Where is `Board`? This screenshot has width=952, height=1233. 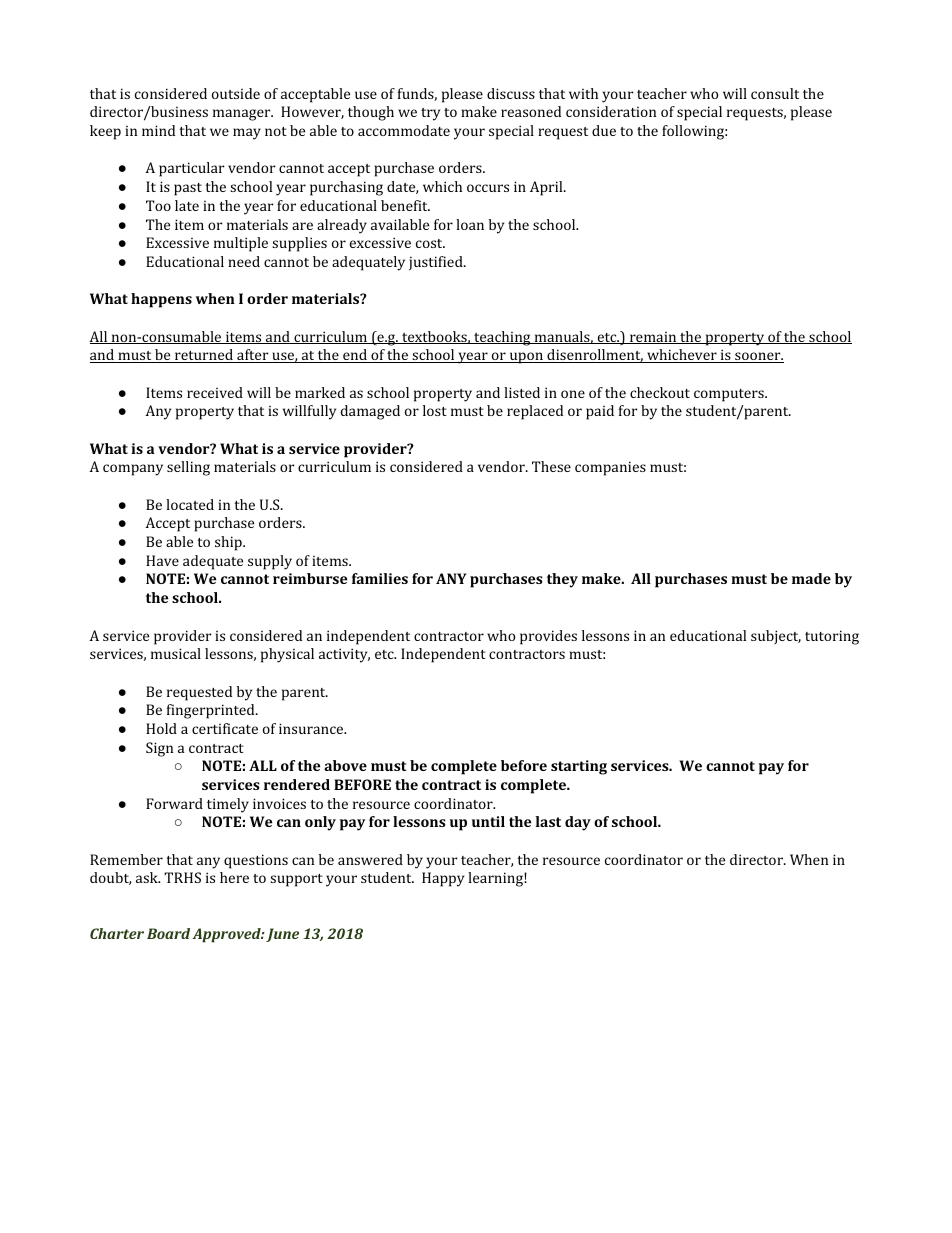
Board is located at coordinates (168, 933).
